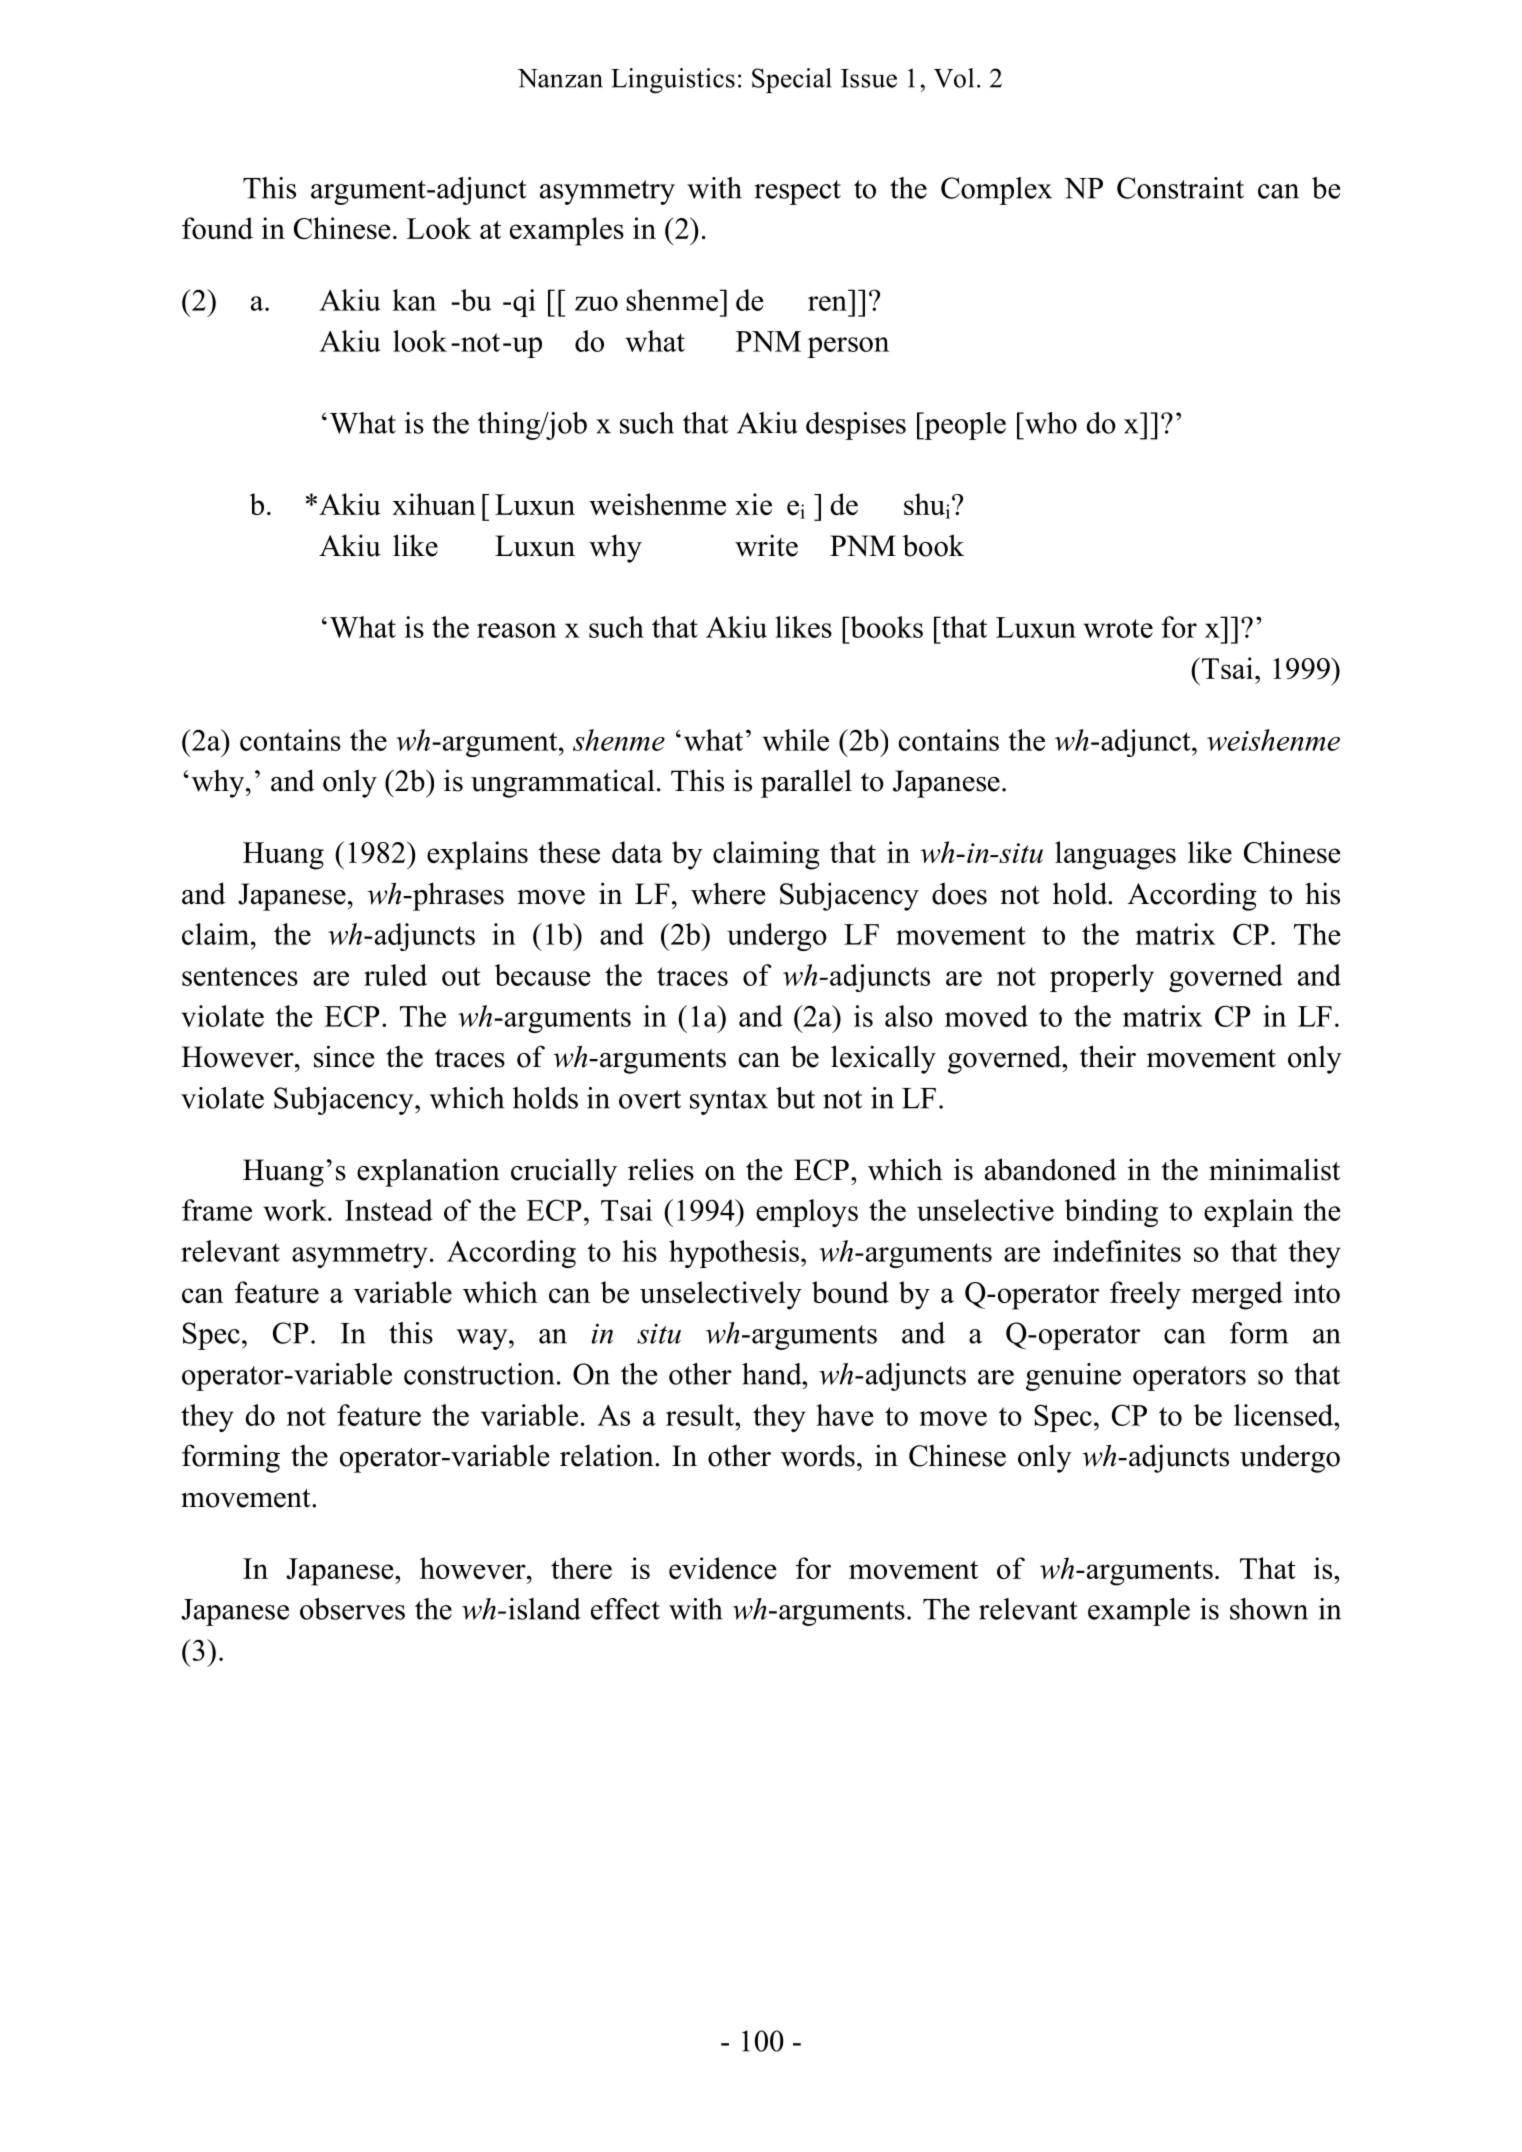 The image size is (1522, 2152). What do you see at coordinates (395, 975) in the screenshot?
I see `ruled` at bounding box center [395, 975].
